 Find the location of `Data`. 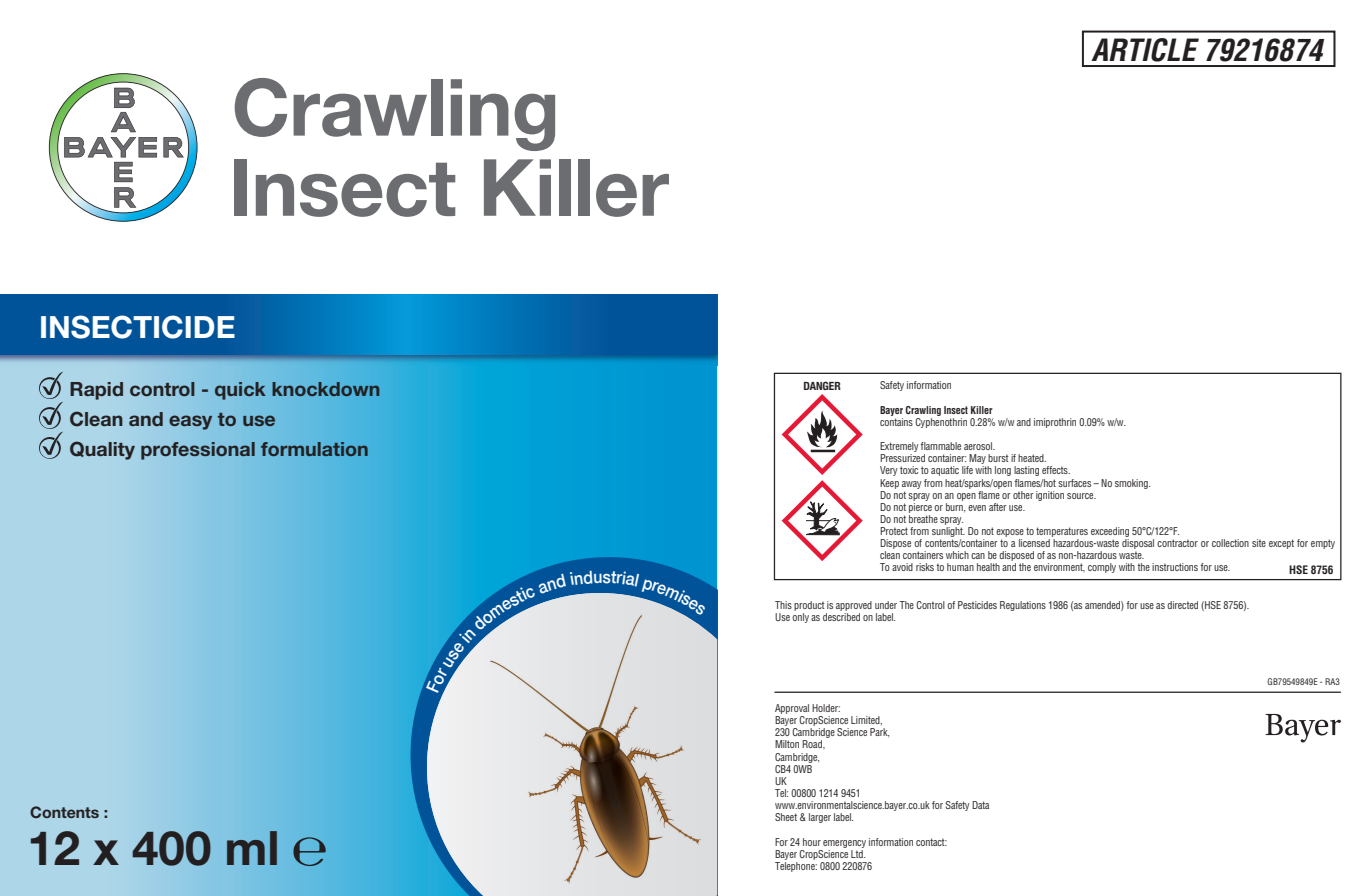

Data is located at coordinates (980, 805).
